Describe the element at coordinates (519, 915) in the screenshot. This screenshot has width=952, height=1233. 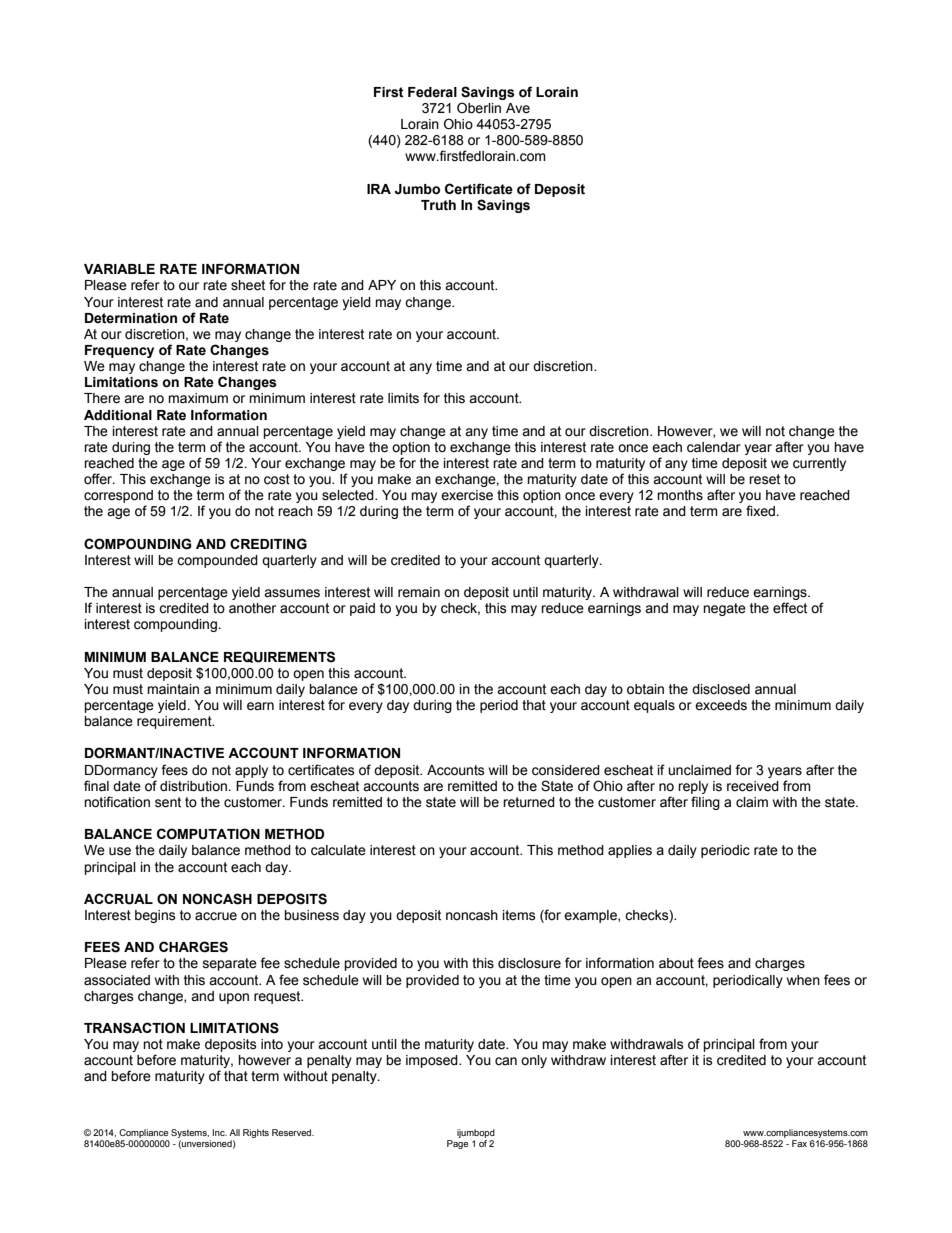
I see `items` at that location.
